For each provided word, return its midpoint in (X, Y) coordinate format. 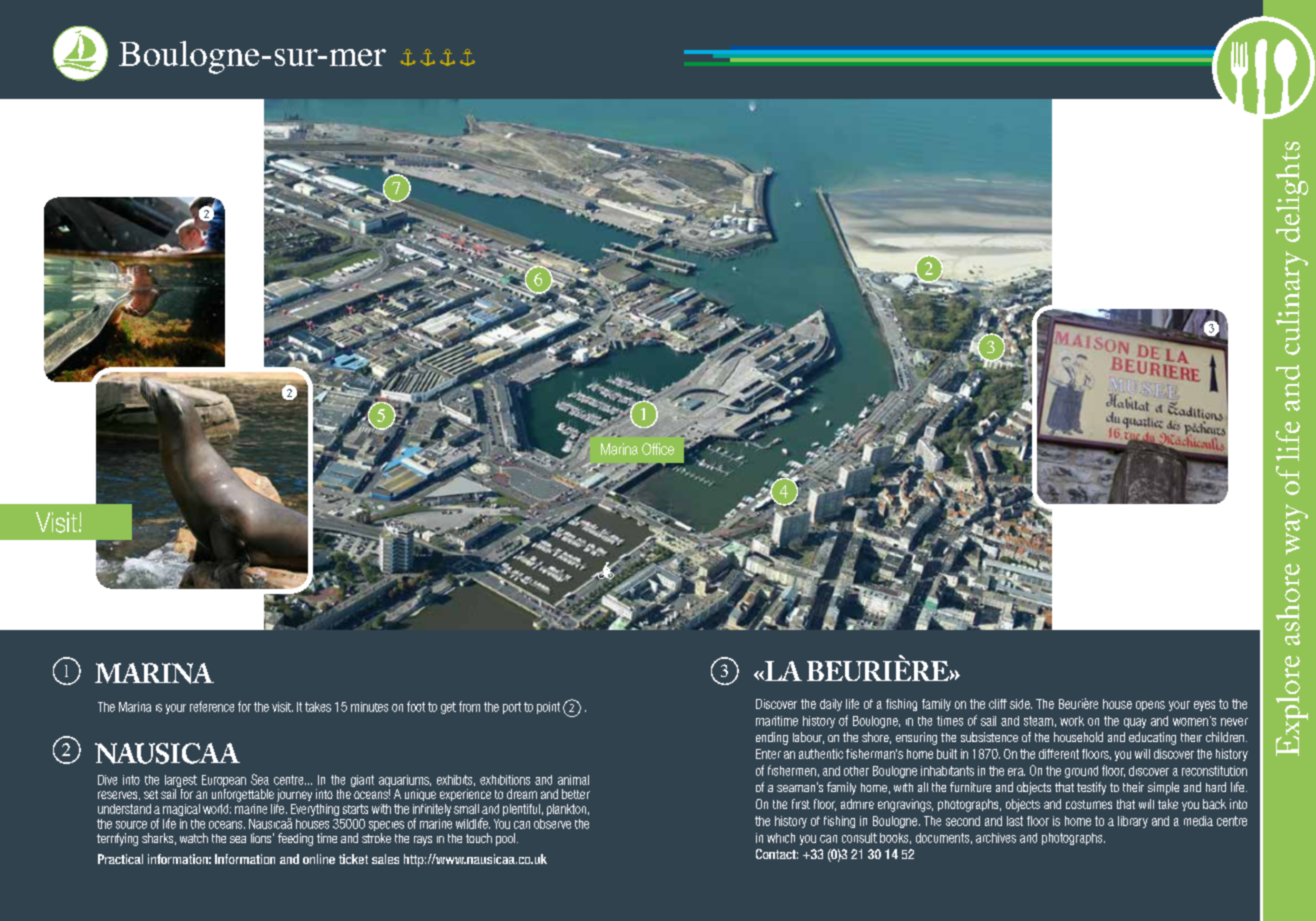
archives (996, 838)
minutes (369, 707)
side (1021, 704)
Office (658, 449)
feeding (295, 839)
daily (831, 705)
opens (1150, 706)
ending (772, 738)
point (548, 708)
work (1072, 721)
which (781, 838)
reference (212, 706)
